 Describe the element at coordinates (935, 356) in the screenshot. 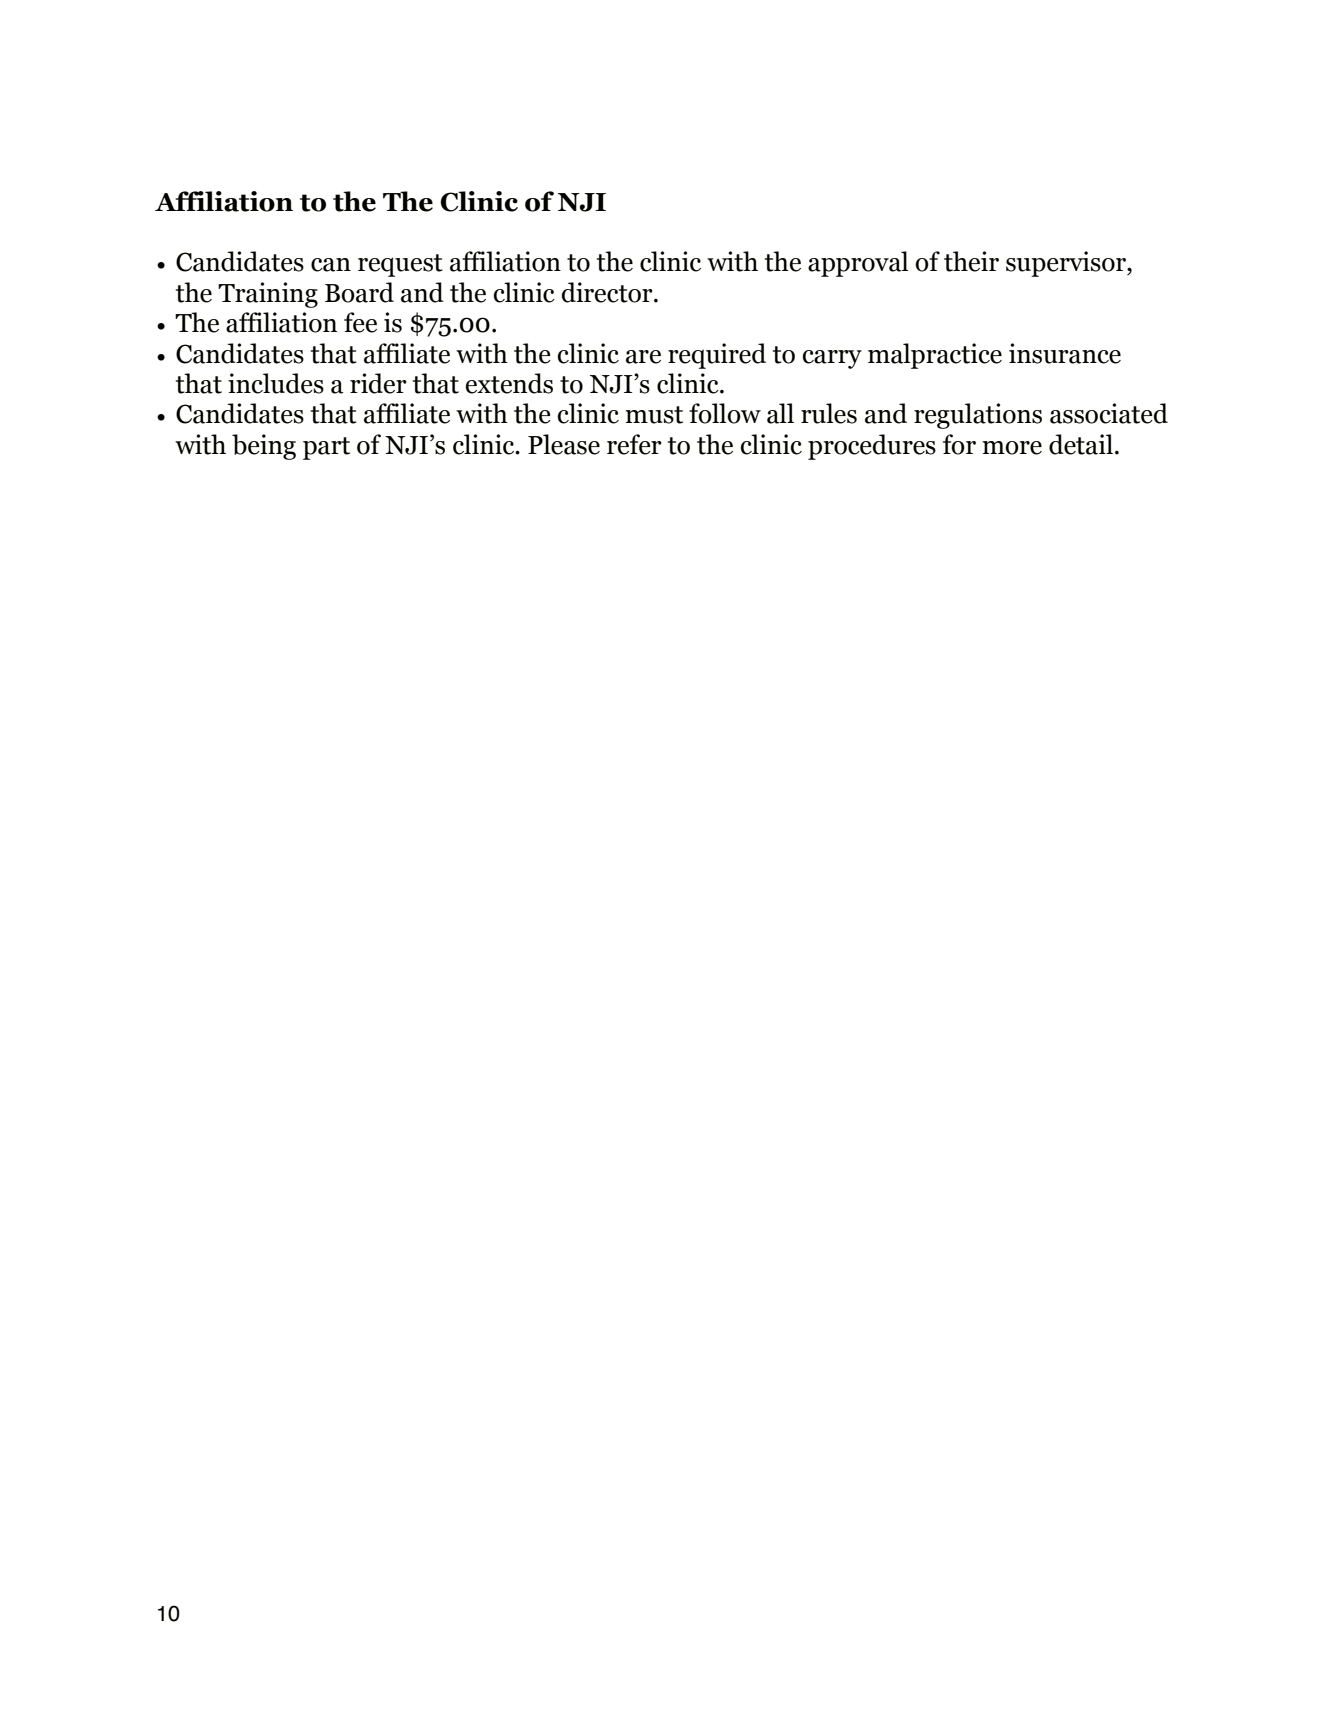

I see `malpractice` at that location.
